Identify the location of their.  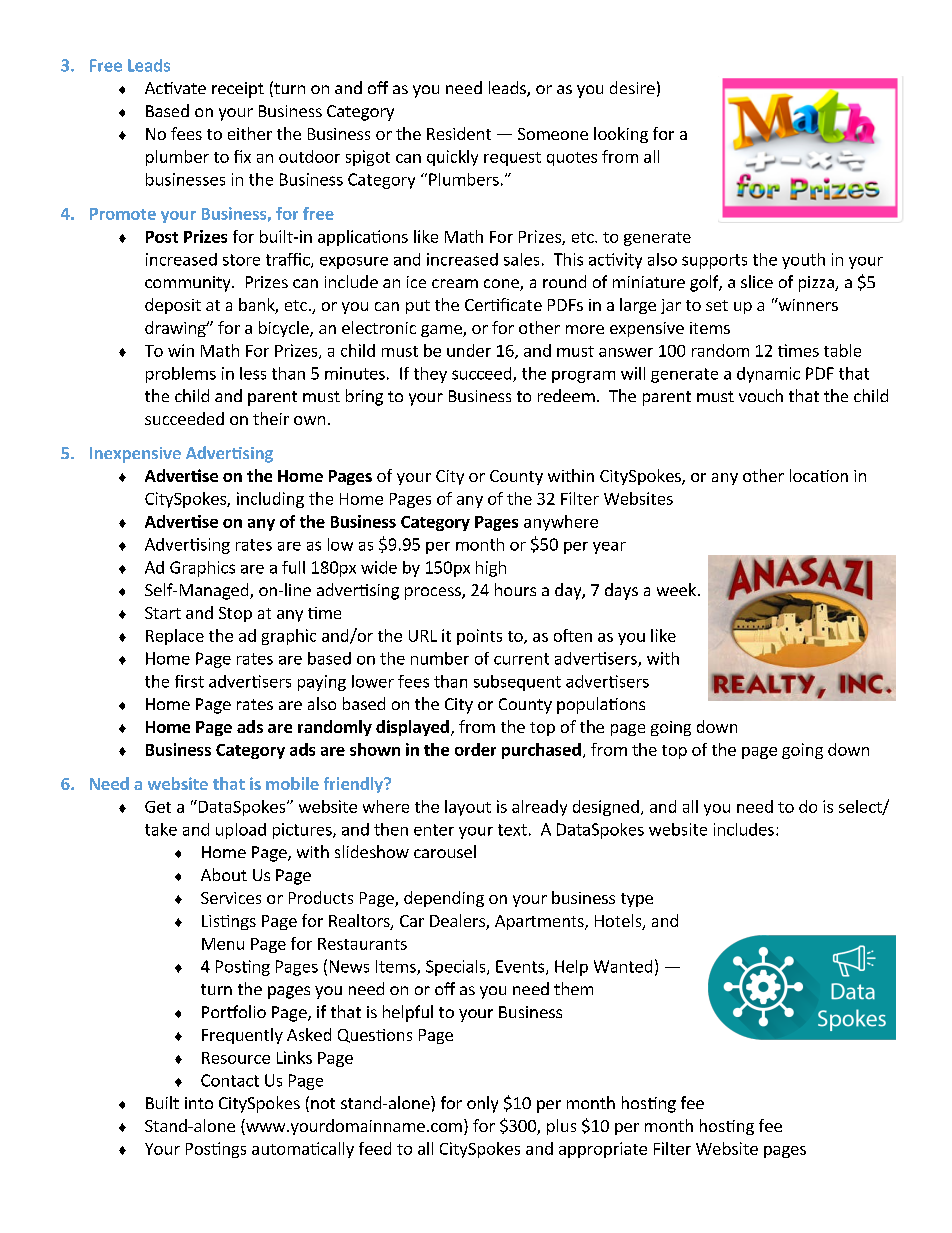
(271, 418).
